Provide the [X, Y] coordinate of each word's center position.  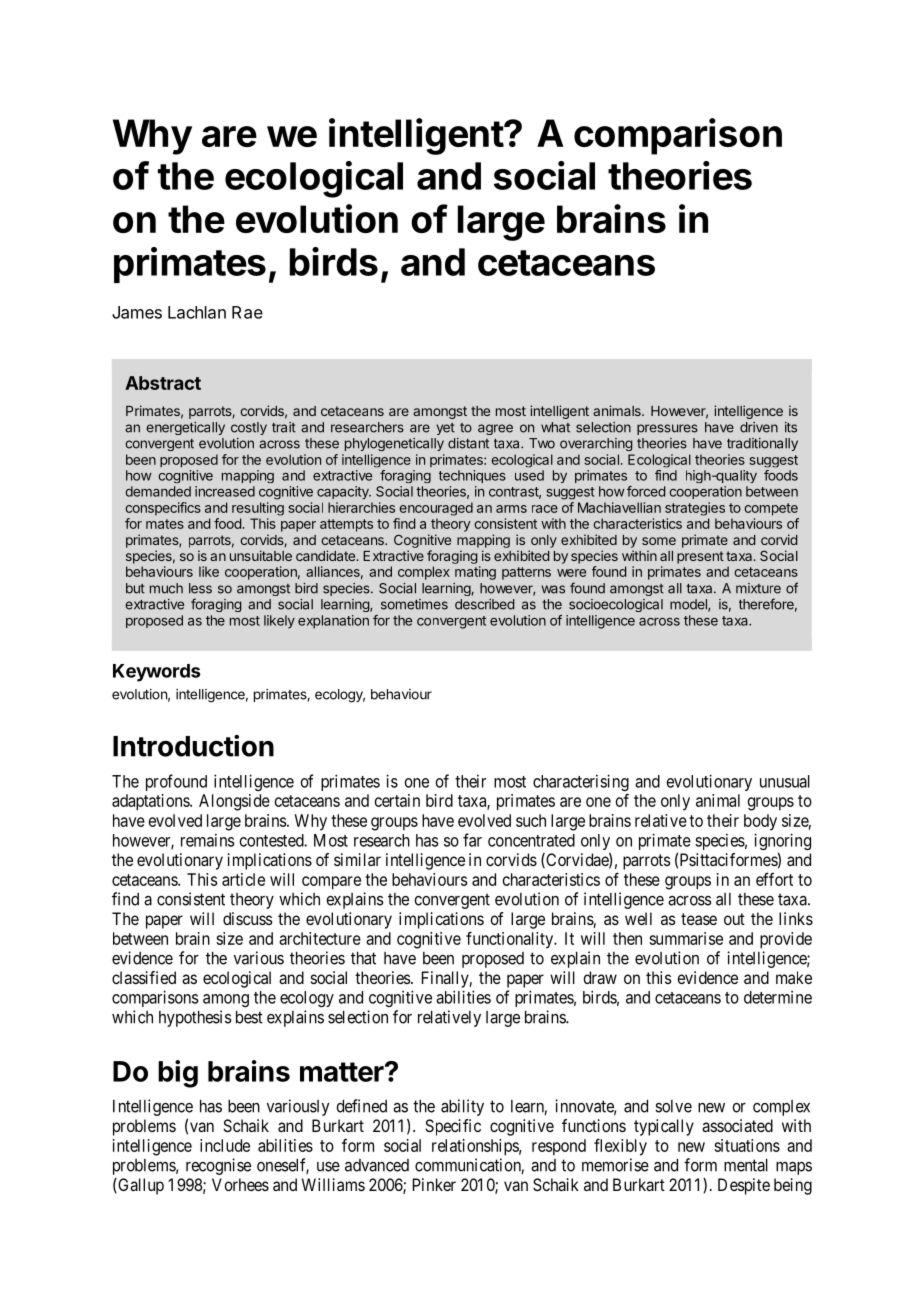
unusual [785, 781]
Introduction [193, 746]
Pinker [434, 1184]
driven [759, 427]
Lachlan [197, 312]
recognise [218, 1166]
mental [746, 1165]
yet [445, 429]
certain [397, 800]
